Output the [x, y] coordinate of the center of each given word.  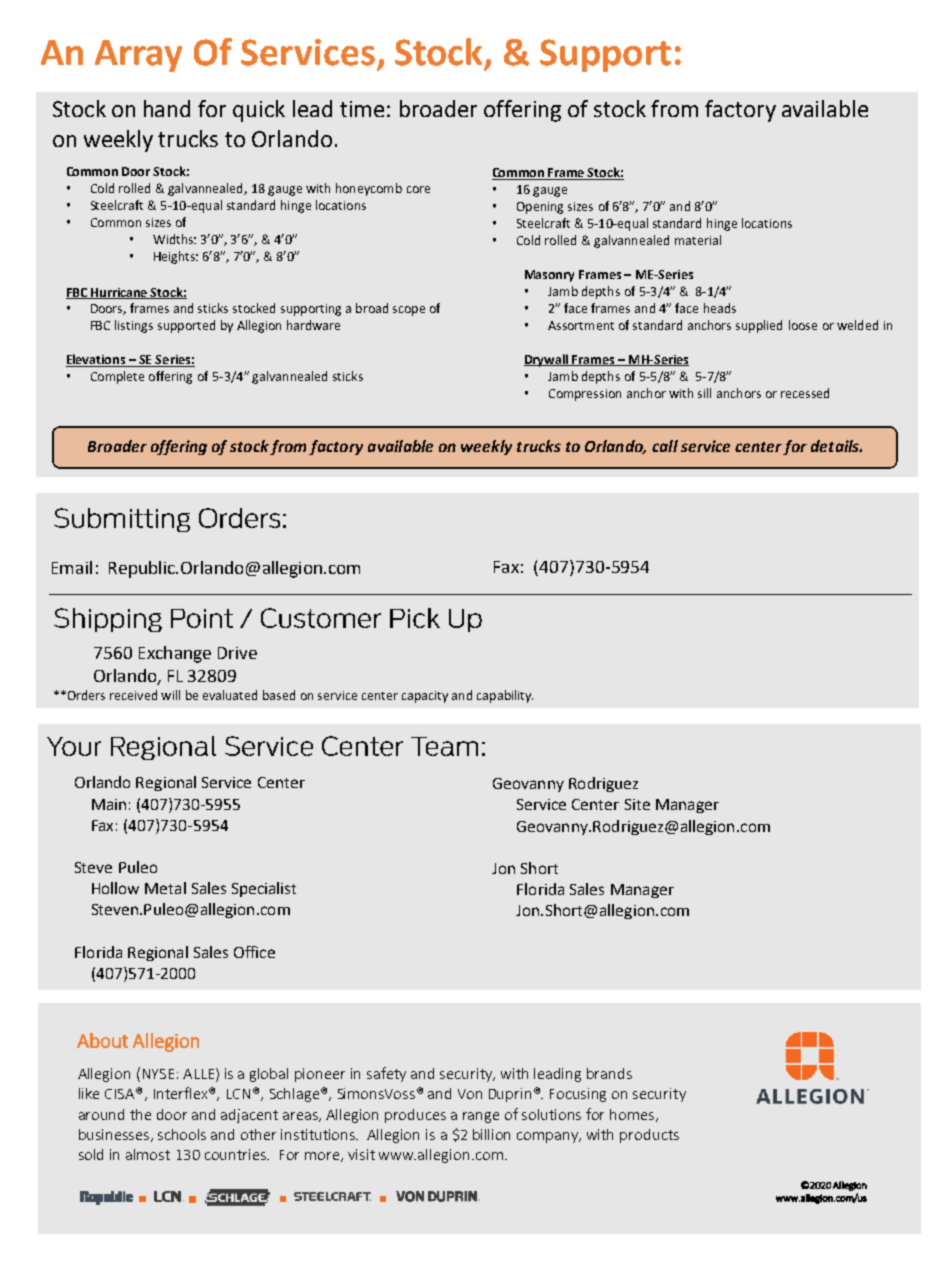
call [665, 446]
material [698, 240]
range [481, 1117]
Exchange [175, 654]
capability [505, 696]
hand [167, 108]
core [418, 189]
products [649, 1136]
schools [182, 1134]
